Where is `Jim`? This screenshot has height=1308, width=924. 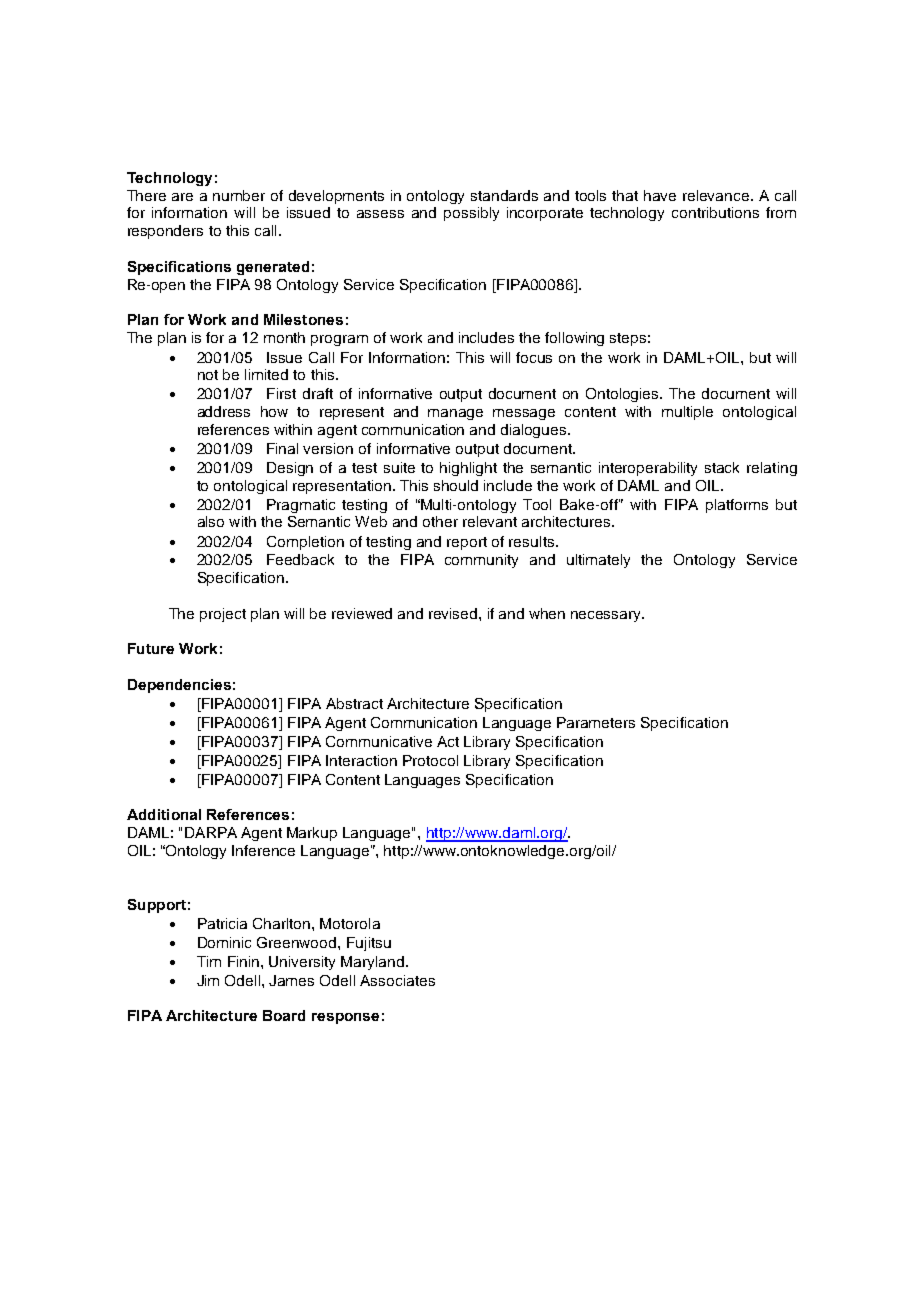 Jim is located at coordinates (208, 980).
